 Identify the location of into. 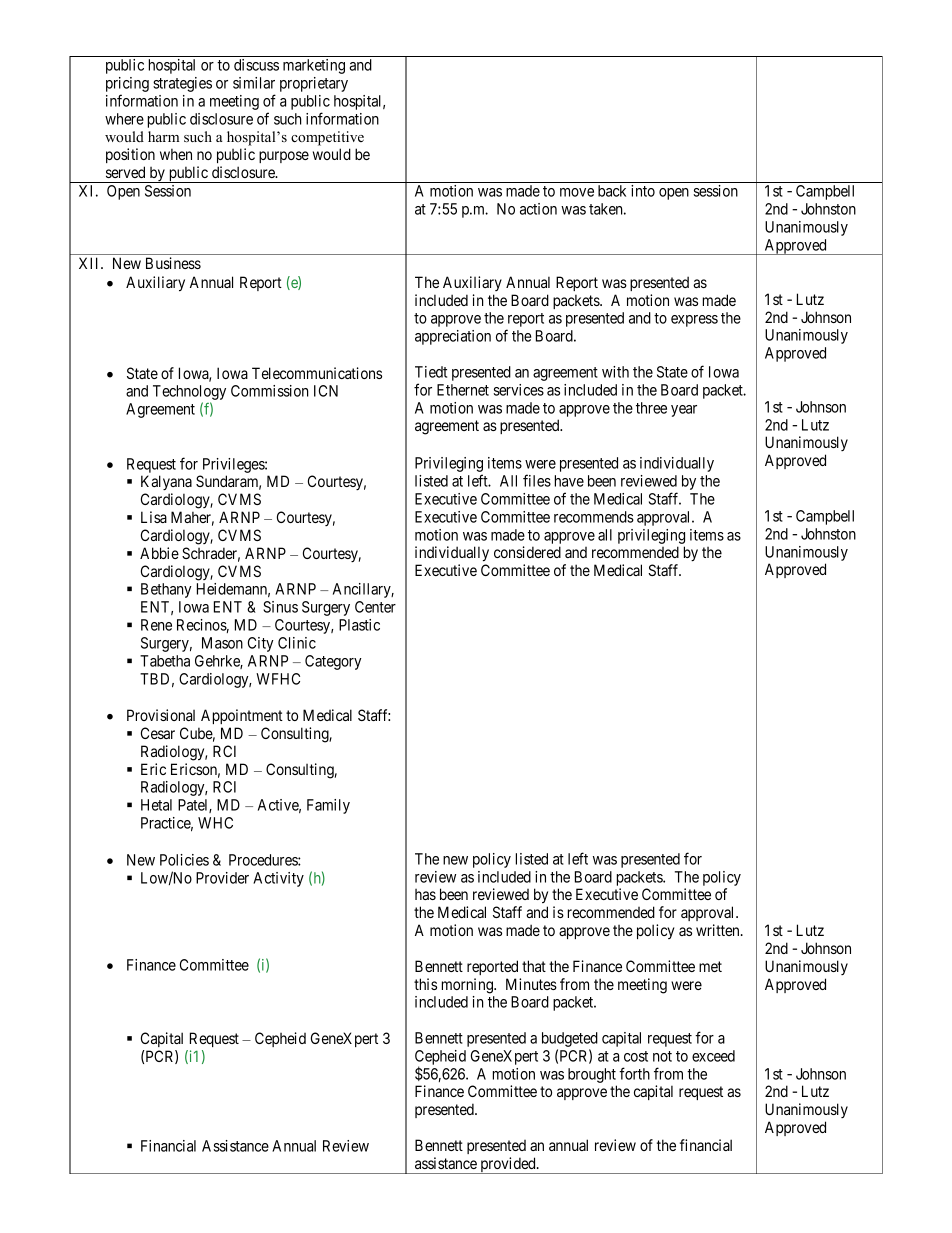
(643, 191).
